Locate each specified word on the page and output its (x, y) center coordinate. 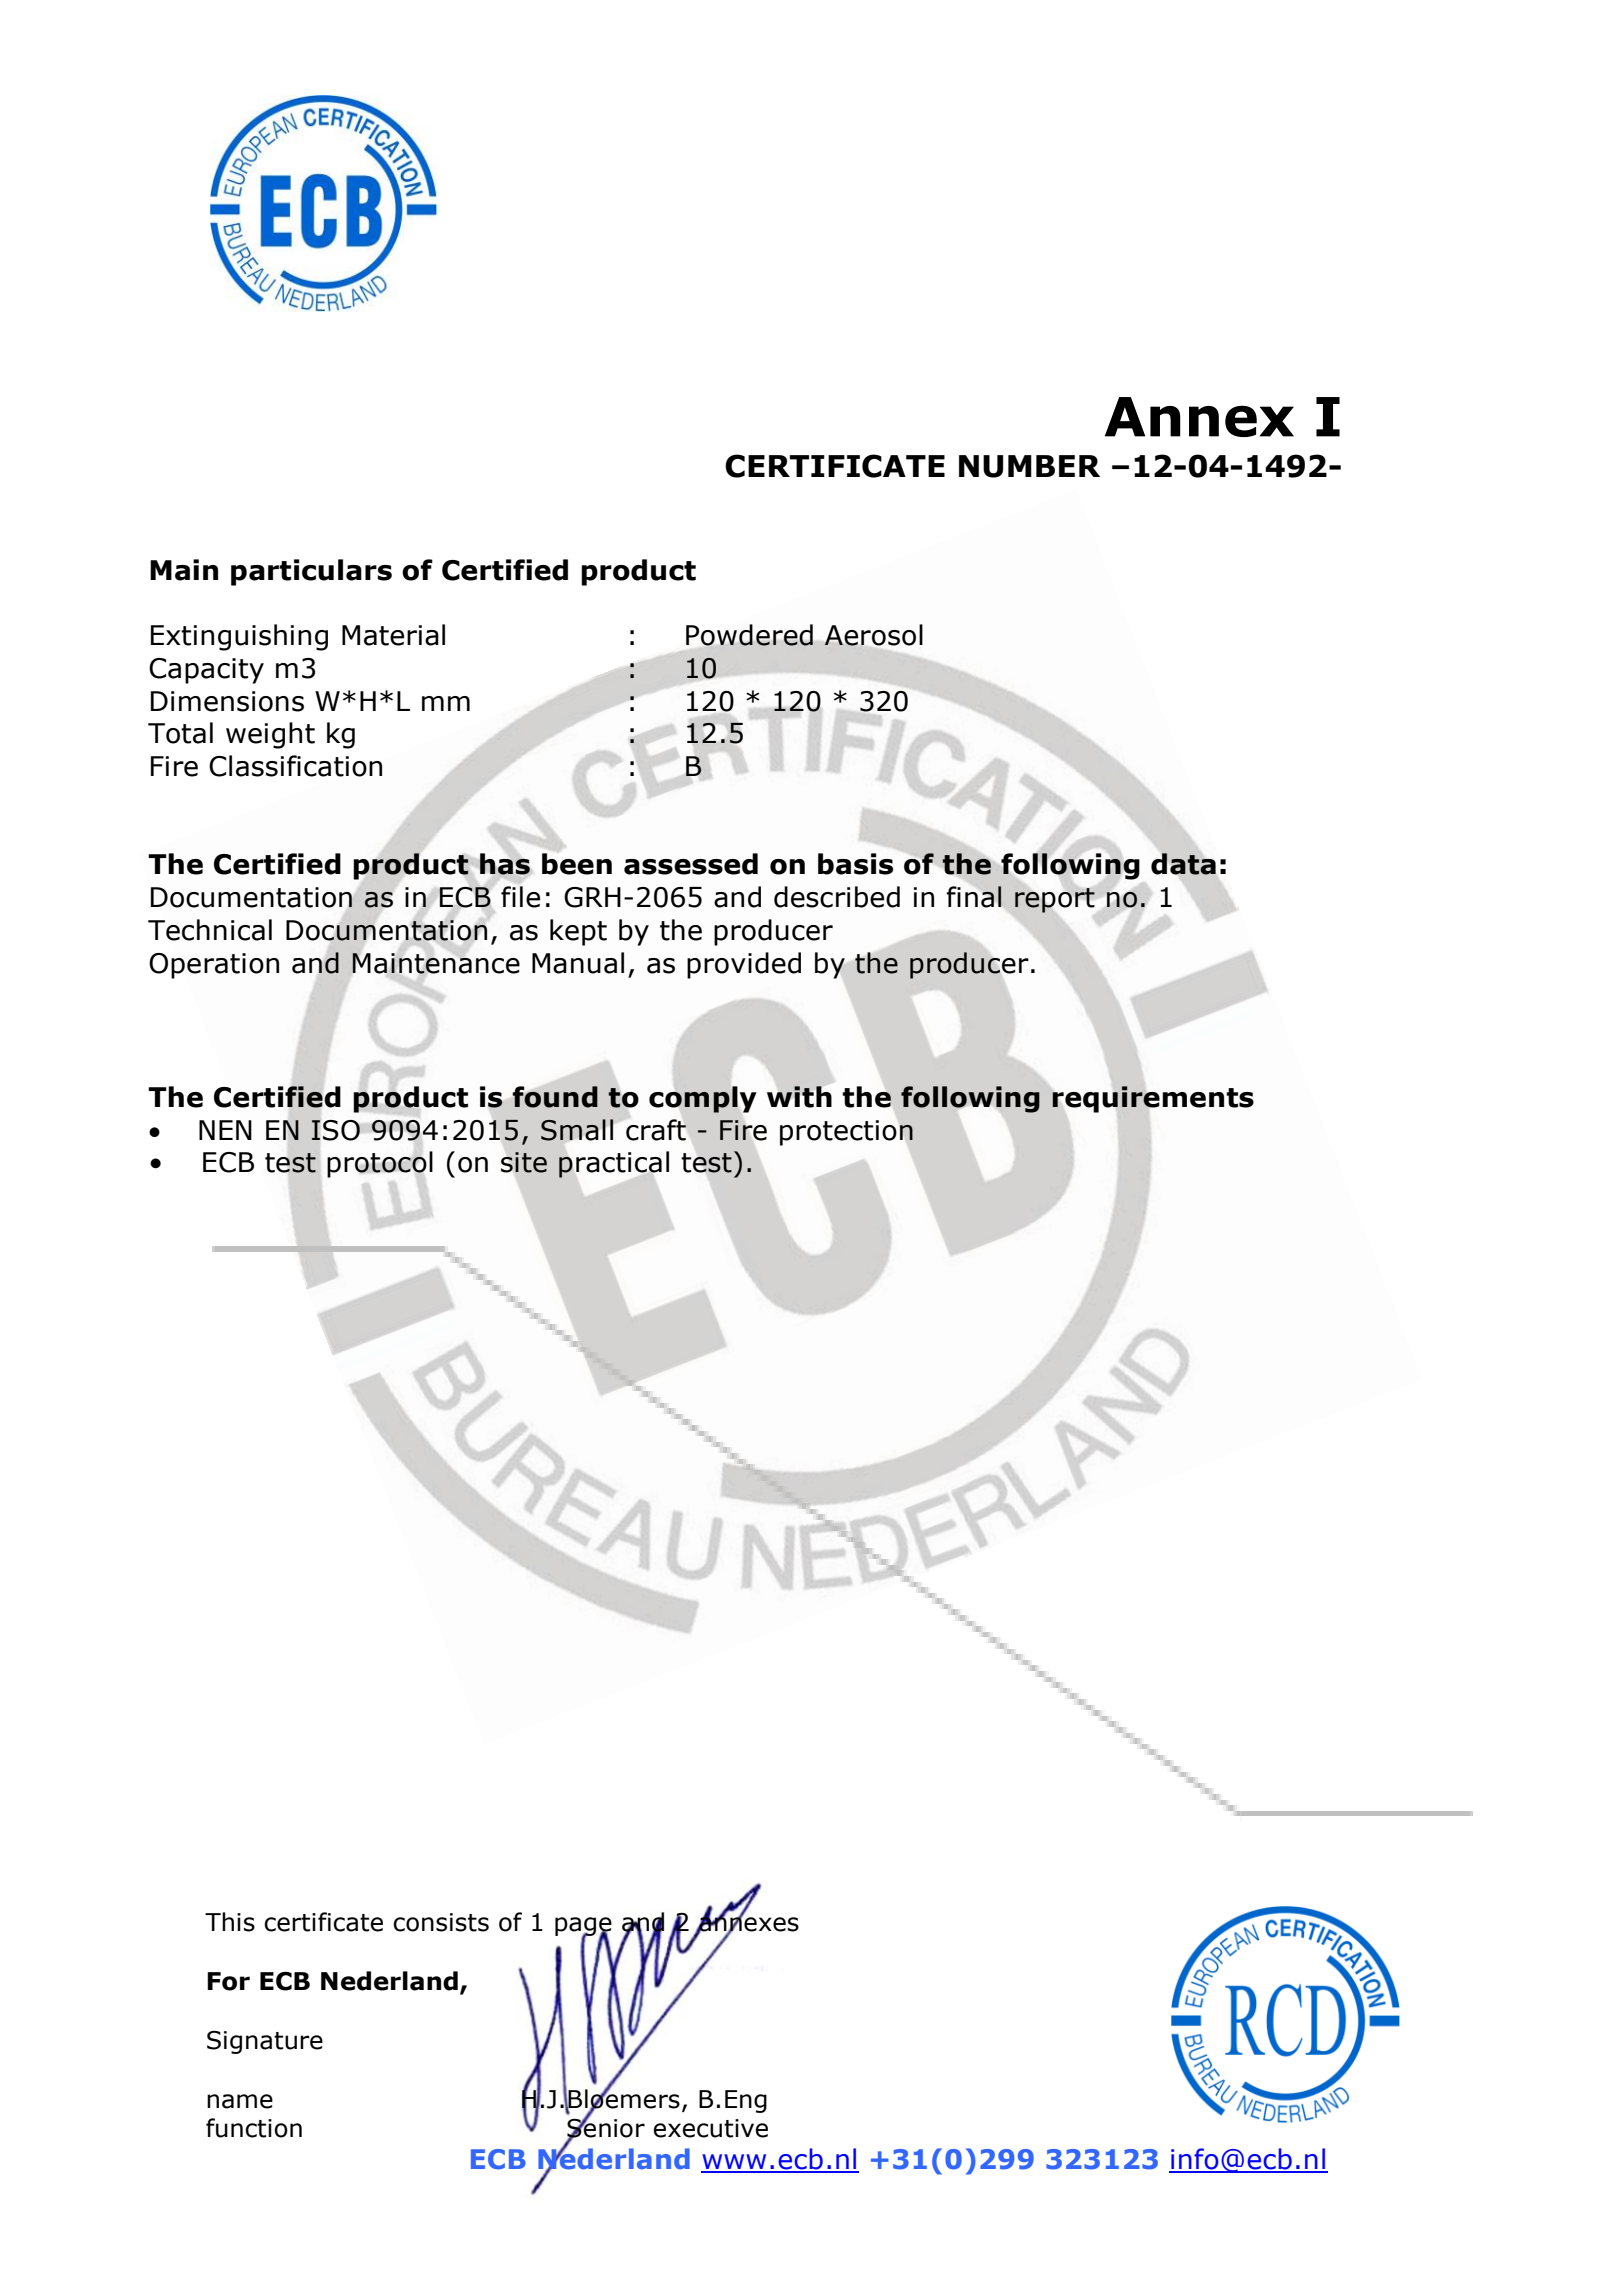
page (583, 1927)
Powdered (749, 635)
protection (846, 1133)
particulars (311, 572)
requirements (1153, 1099)
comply (702, 1099)
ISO (335, 1130)
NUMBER (1029, 466)
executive (710, 2128)
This (230, 1922)
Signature (265, 2042)
